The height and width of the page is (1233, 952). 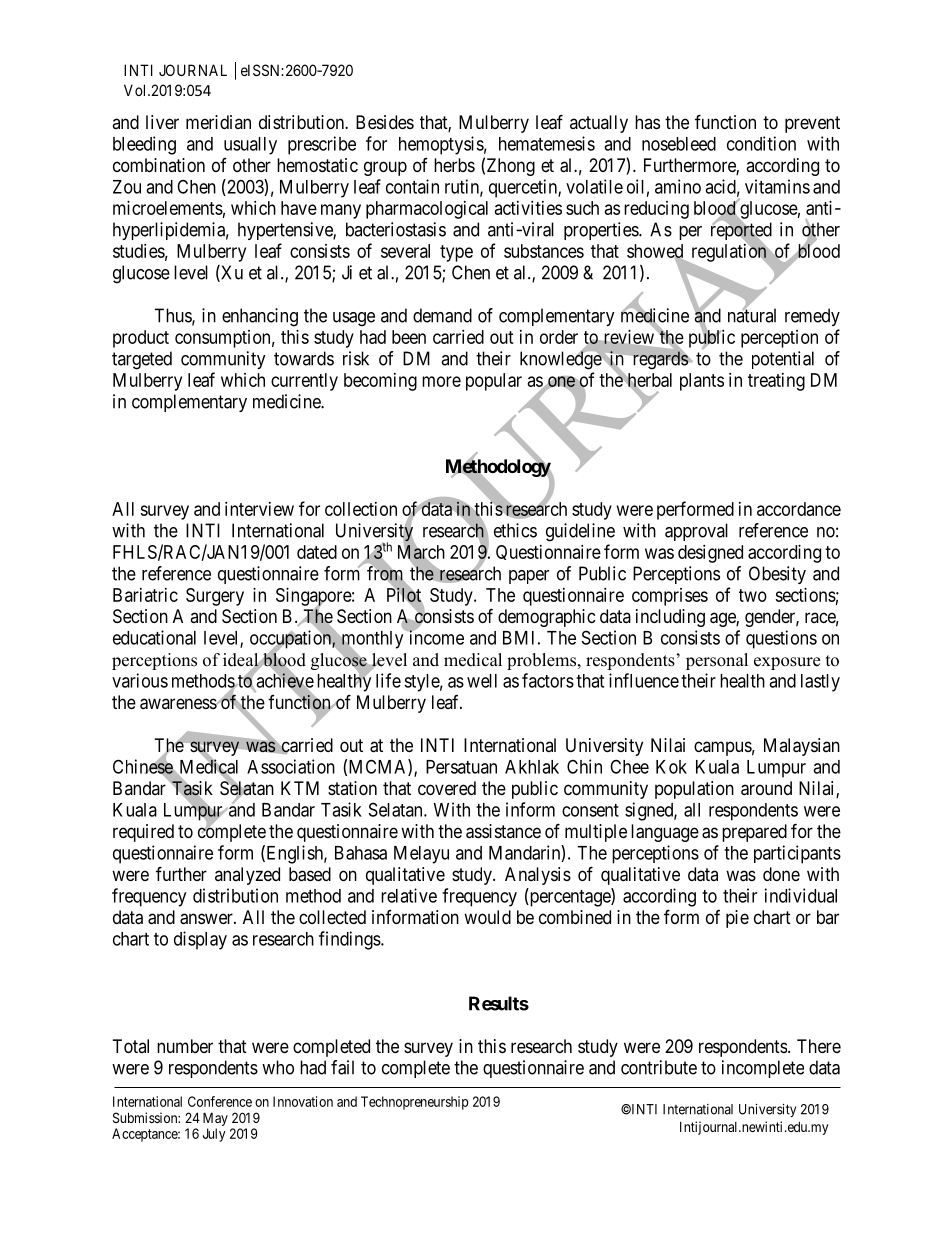 What do you see at coordinates (220, 1101) in the page?
I see `Conference` at bounding box center [220, 1101].
